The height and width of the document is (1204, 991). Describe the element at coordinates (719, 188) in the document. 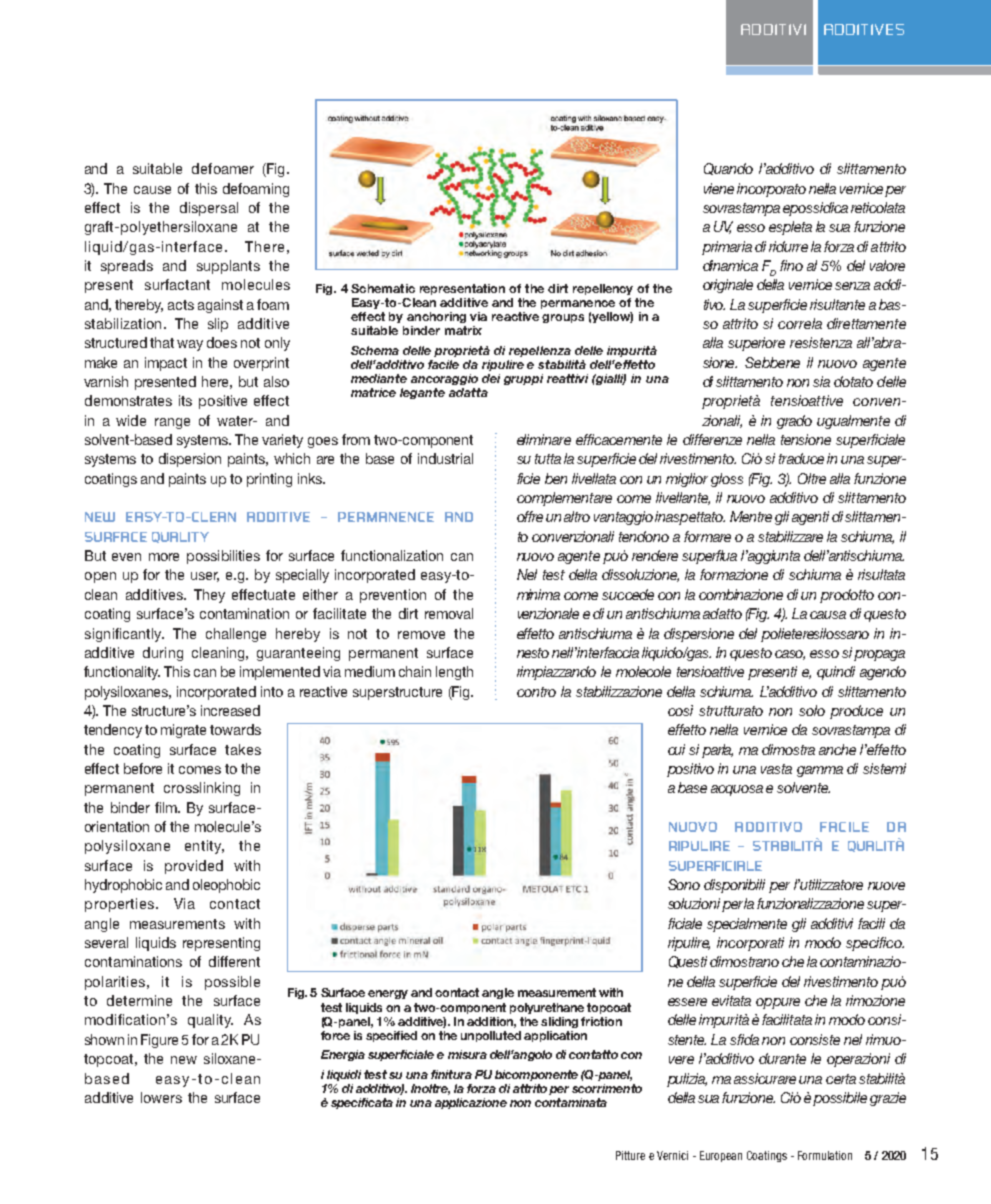

I see `viene` at that location.
